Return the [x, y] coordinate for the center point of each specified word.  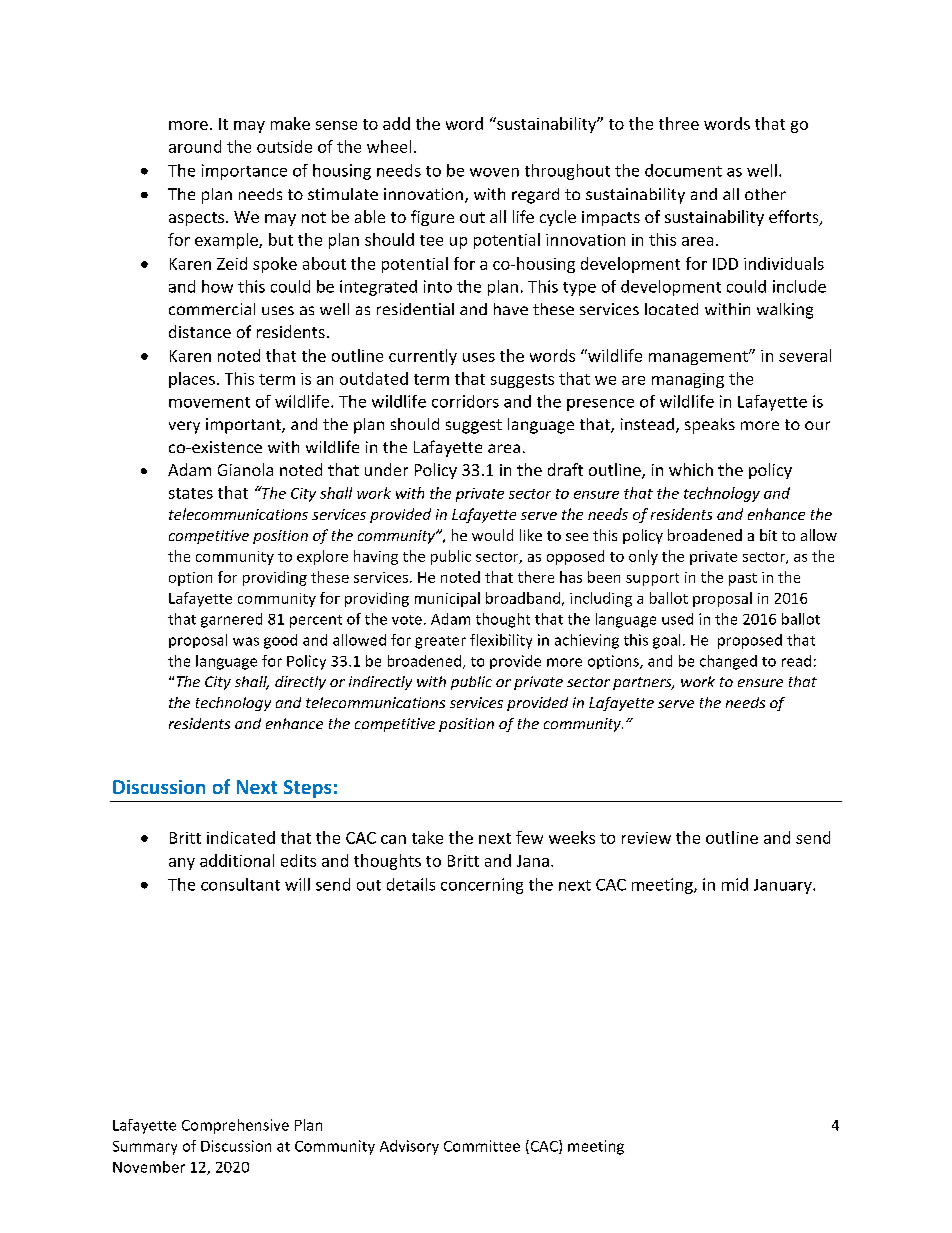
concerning [482, 886]
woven [494, 172]
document [683, 170]
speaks [710, 426]
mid [735, 884]
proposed [750, 641]
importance [244, 172]
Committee [482, 1146]
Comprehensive [235, 1126]
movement [209, 402]
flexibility [501, 641]
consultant [240, 884]
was [246, 641]
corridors [465, 401]
